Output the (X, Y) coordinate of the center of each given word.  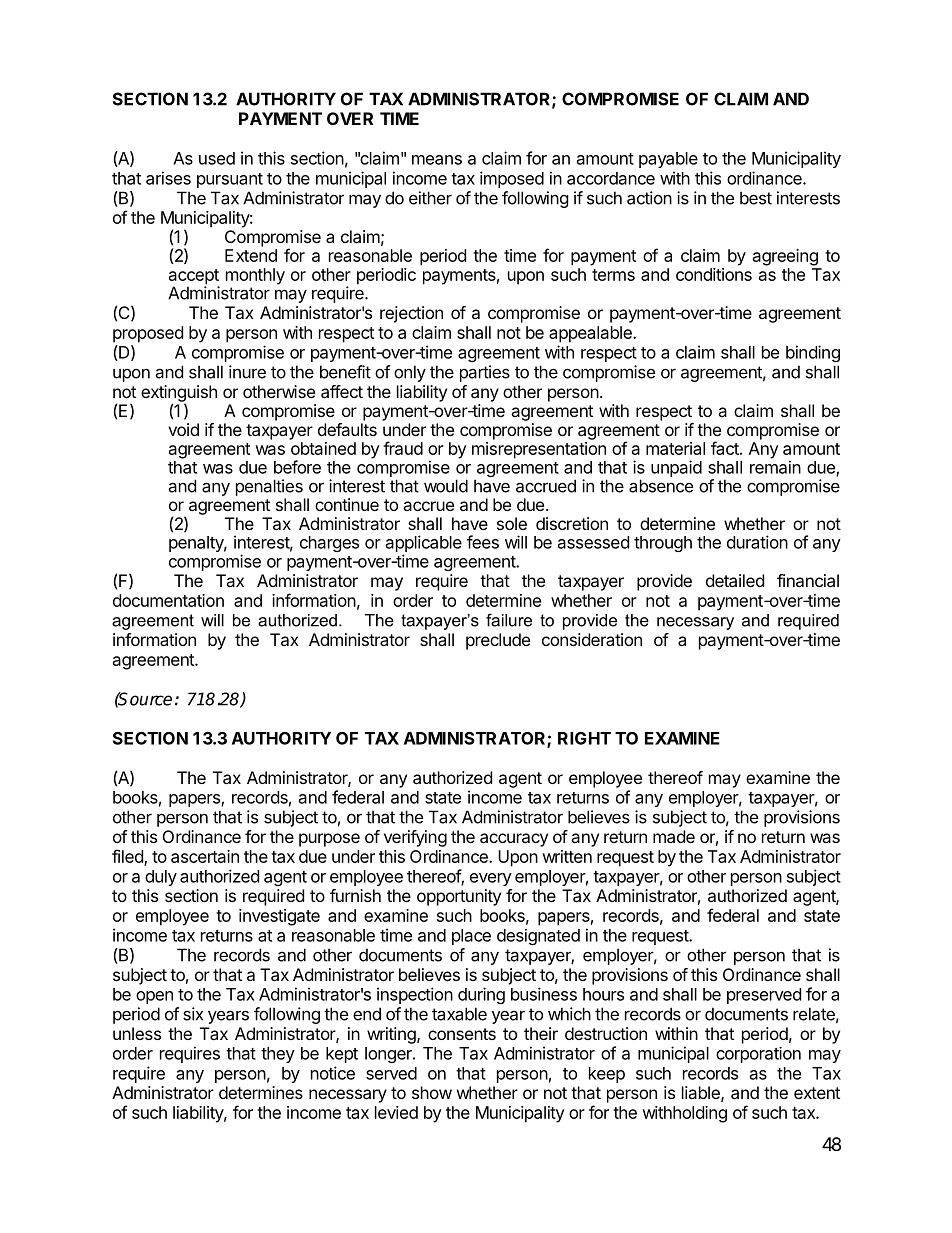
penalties (269, 487)
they (278, 1055)
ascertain (205, 856)
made (674, 836)
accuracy (514, 840)
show (432, 1092)
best (756, 198)
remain (775, 467)
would (446, 486)
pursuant (230, 180)
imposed (512, 179)
